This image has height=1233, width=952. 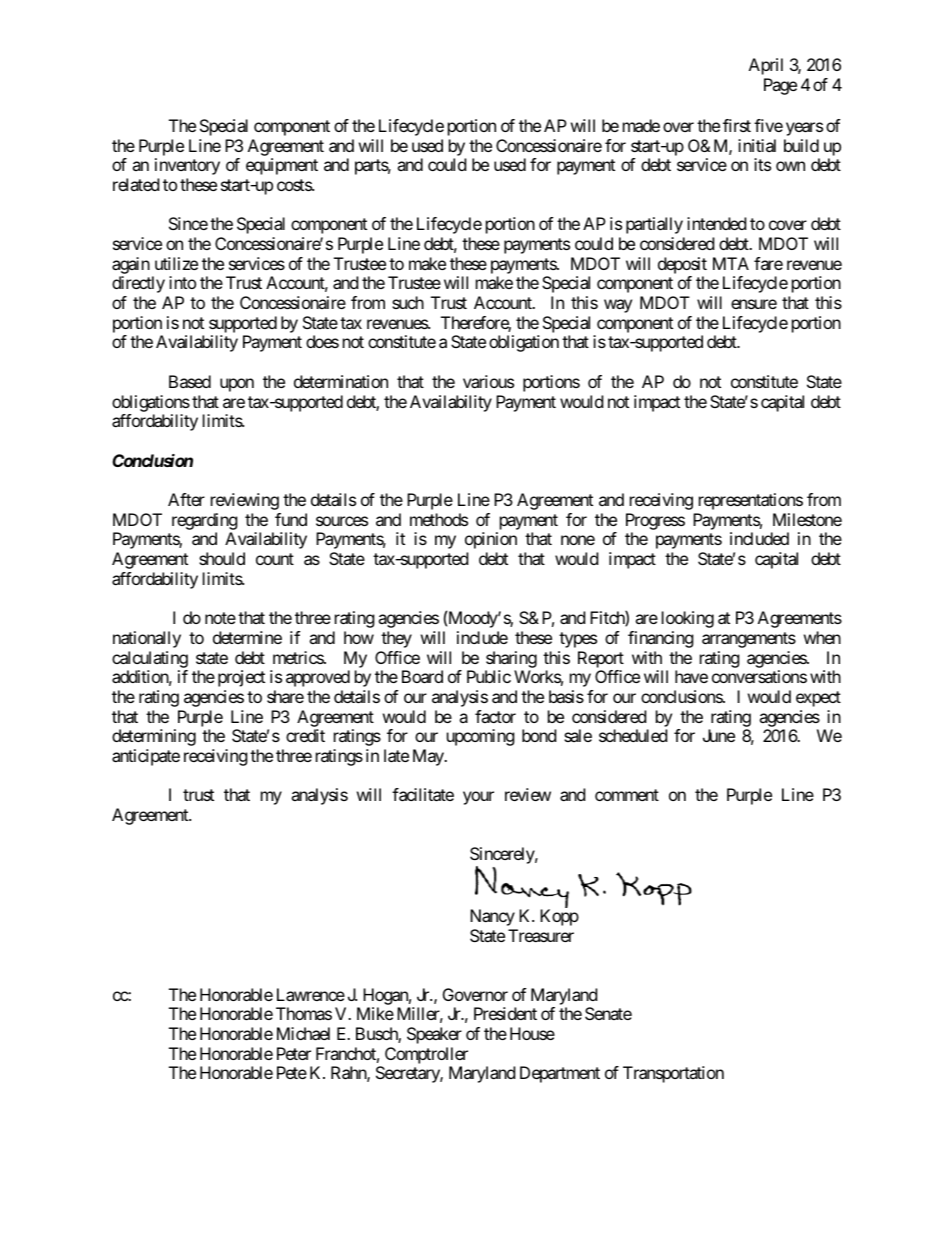 I want to click on made, so click(x=641, y=125).
